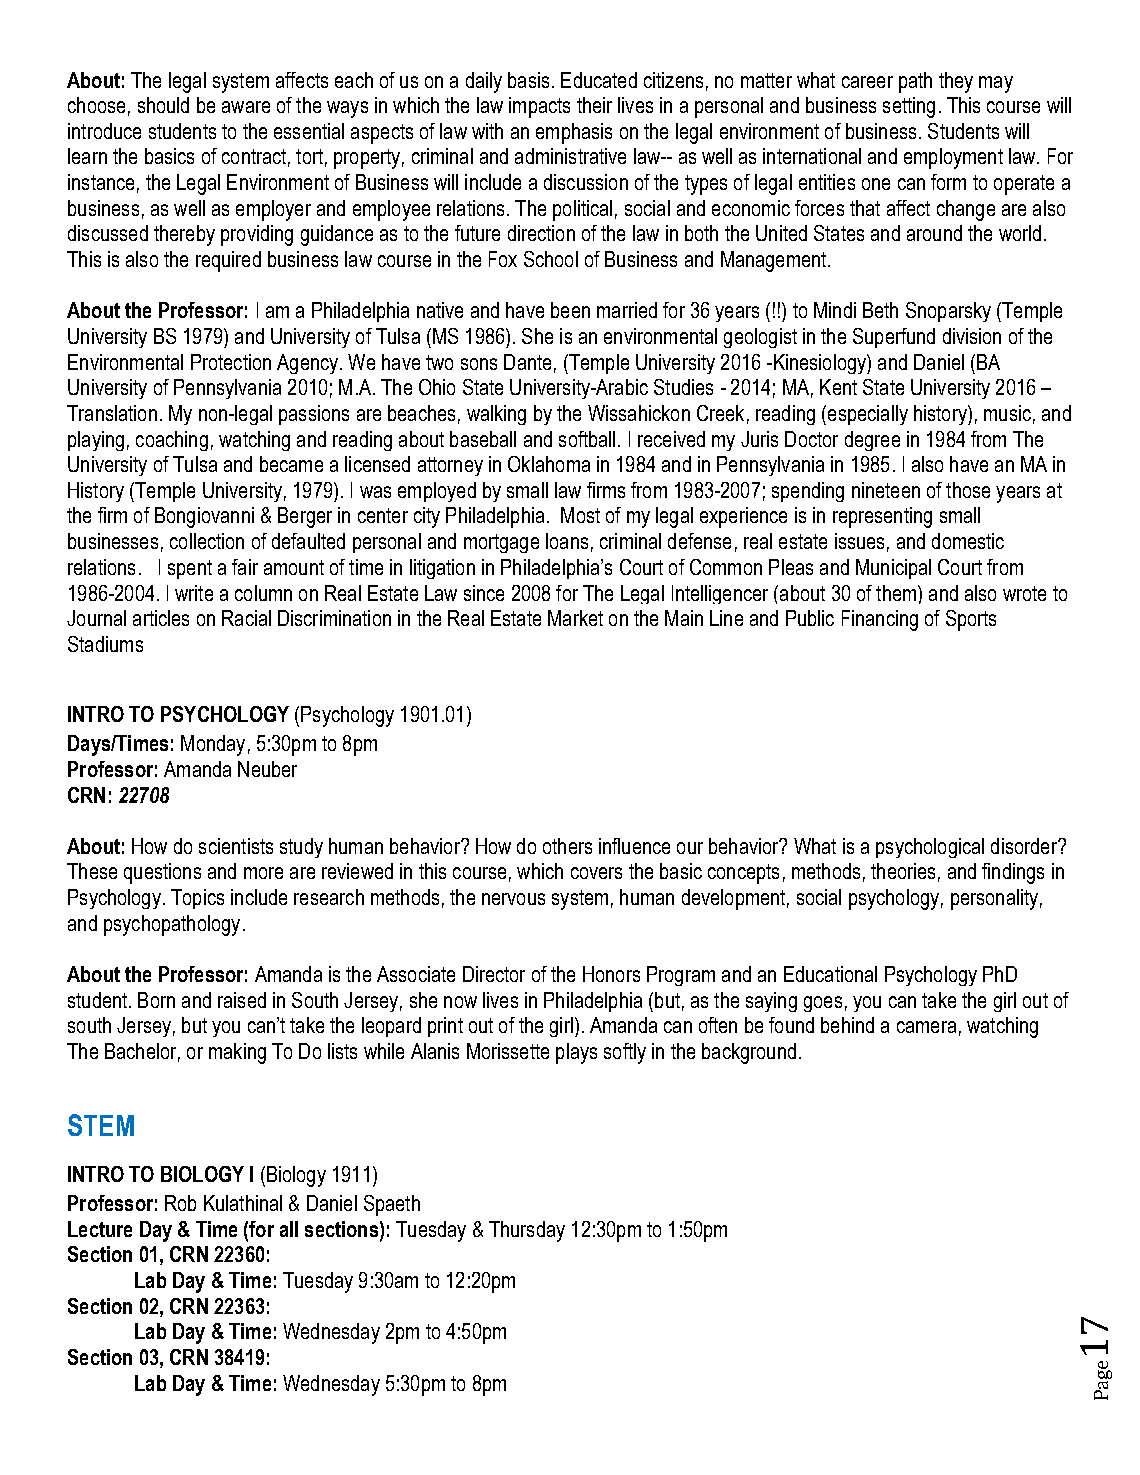  What do you see at coordinates (197, 899) in the screenshot?
I see `Topics` at bounding box center [197, 899].
